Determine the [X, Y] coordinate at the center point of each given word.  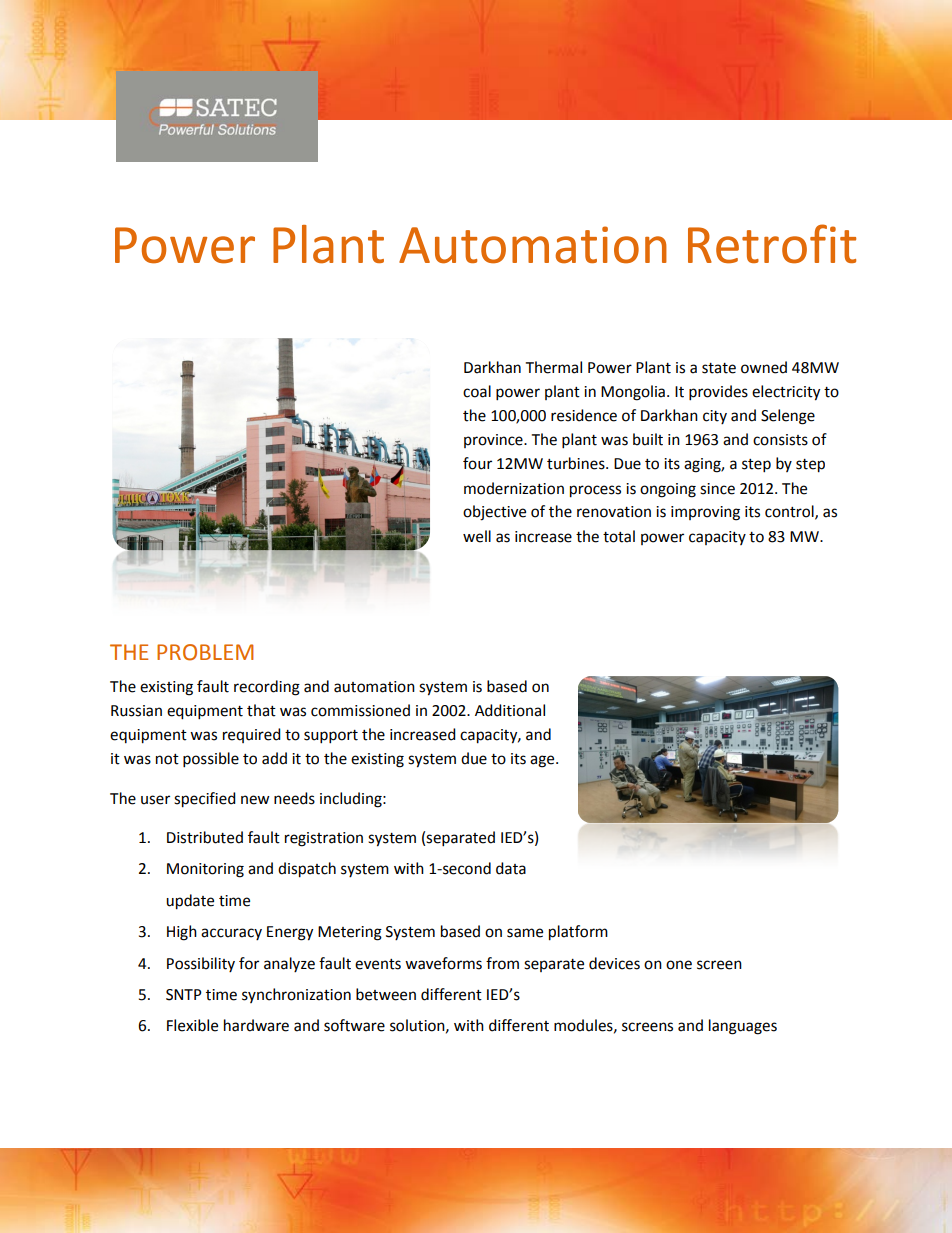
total [619, 536]
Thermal [554, 367]
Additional [510, 710]
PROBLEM [205, 652]
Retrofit [772, 244]
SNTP [184, 995]
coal [477, 391]
